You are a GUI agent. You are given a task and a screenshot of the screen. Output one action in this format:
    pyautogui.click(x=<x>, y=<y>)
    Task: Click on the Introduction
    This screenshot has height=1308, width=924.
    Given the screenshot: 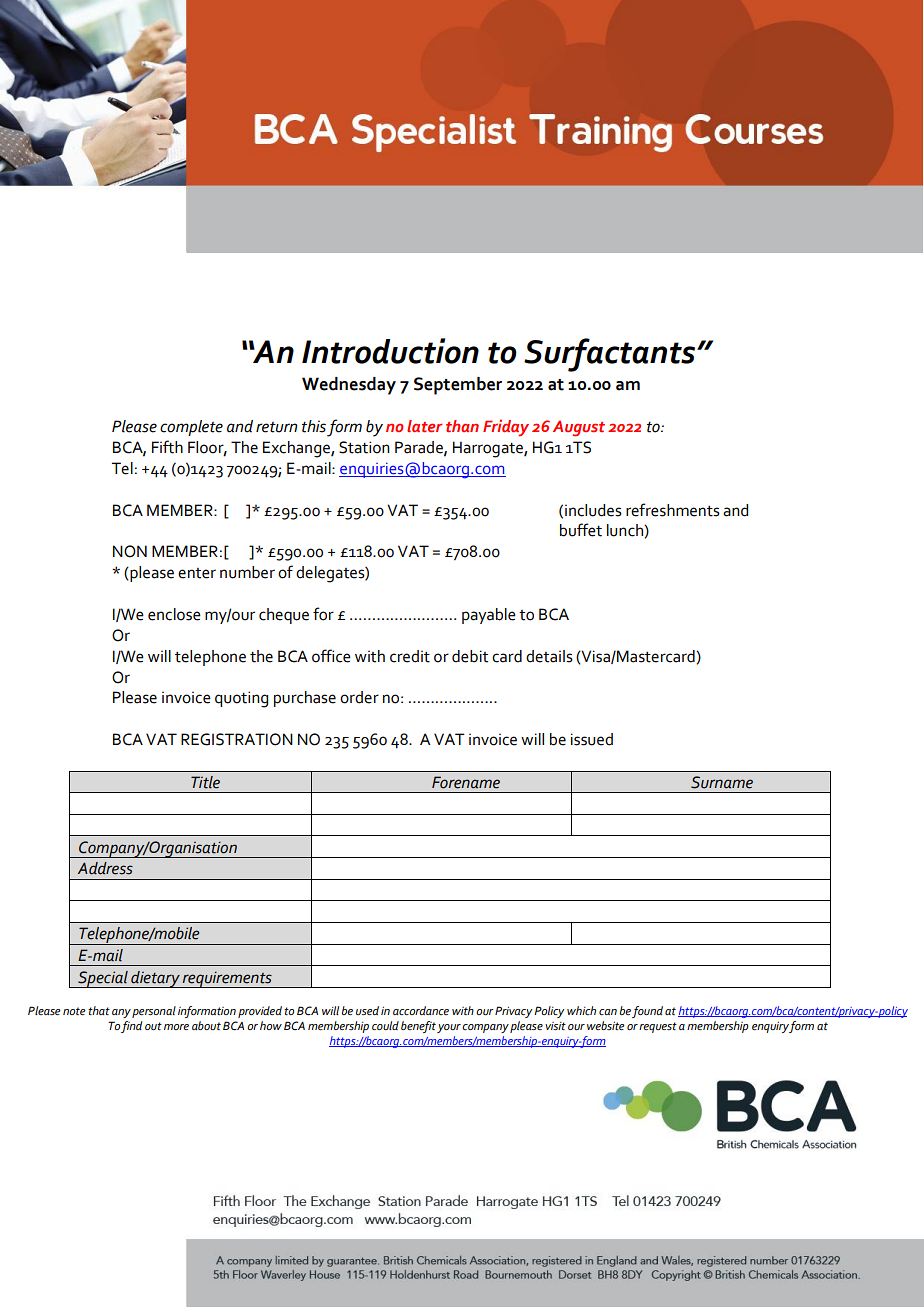 What is the action you would take?
    pyautogui.click(x=390, y=351)
